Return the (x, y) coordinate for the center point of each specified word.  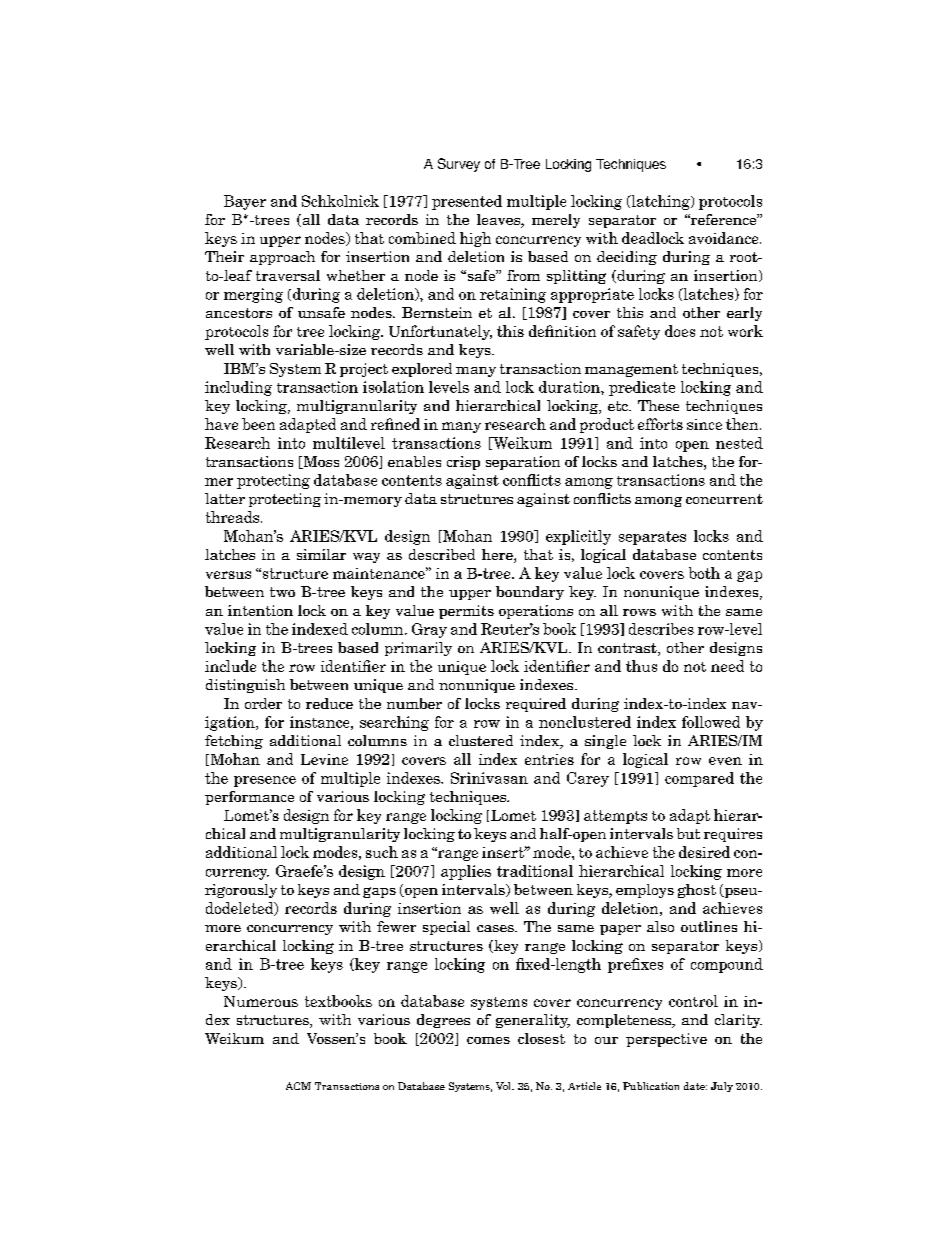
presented (467, 202)
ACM (298, 1086)
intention (260, 610)
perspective (666, 1040)
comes (488, 1040)
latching (660, 202)
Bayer (245, 202)
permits (466, 612)
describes (661, 629)
